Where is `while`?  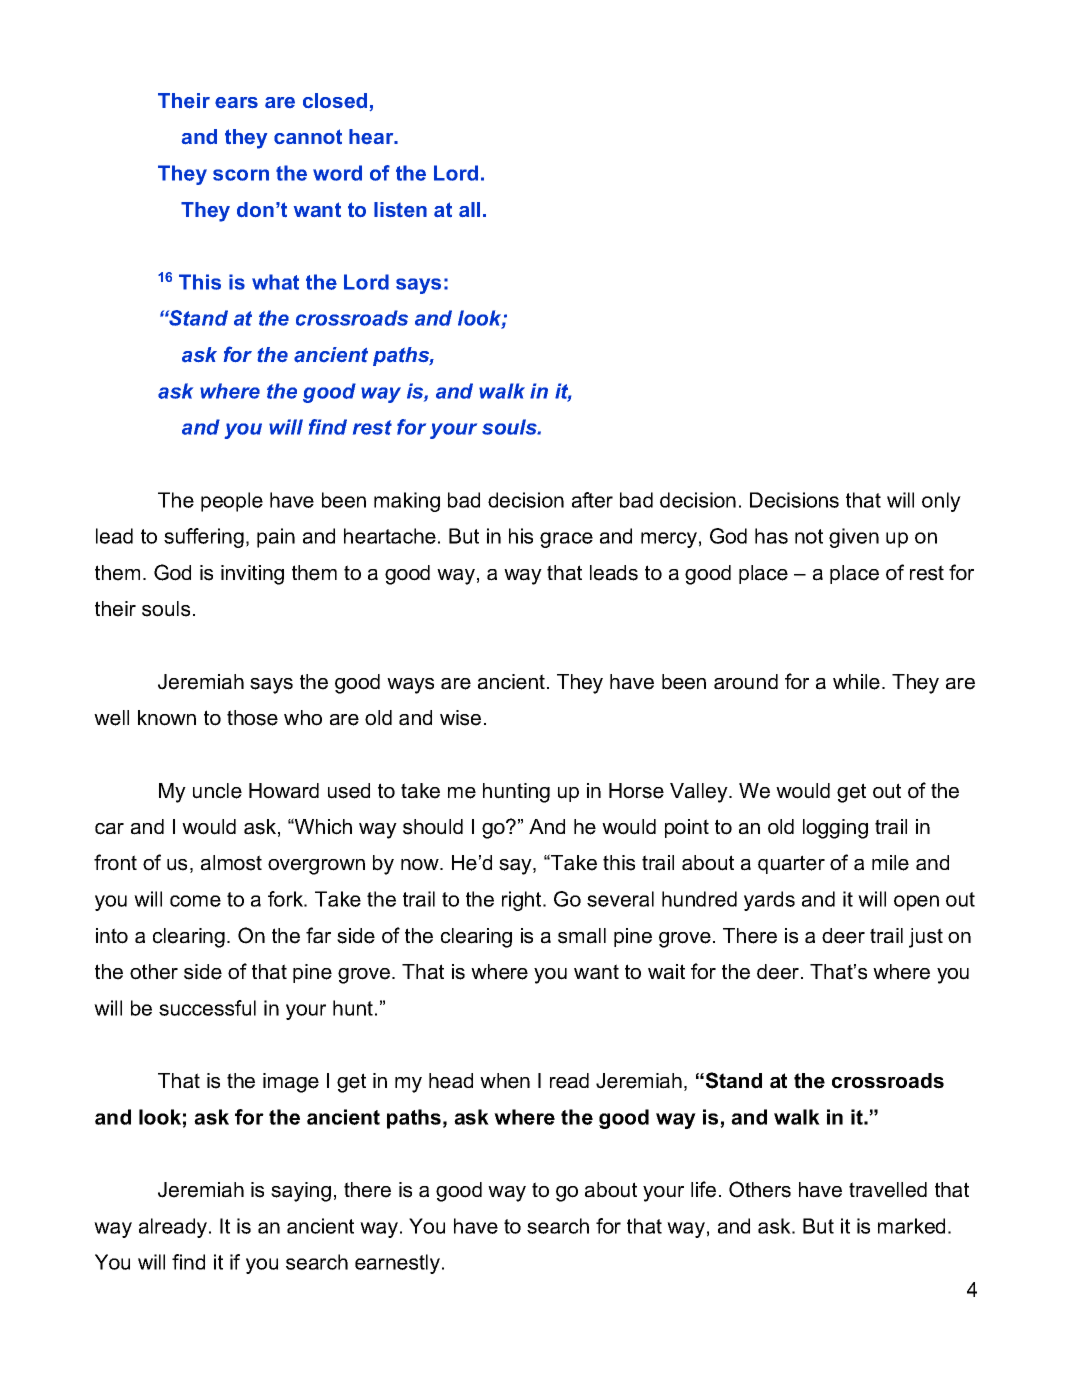 while is located at coordinates (856, 682).
